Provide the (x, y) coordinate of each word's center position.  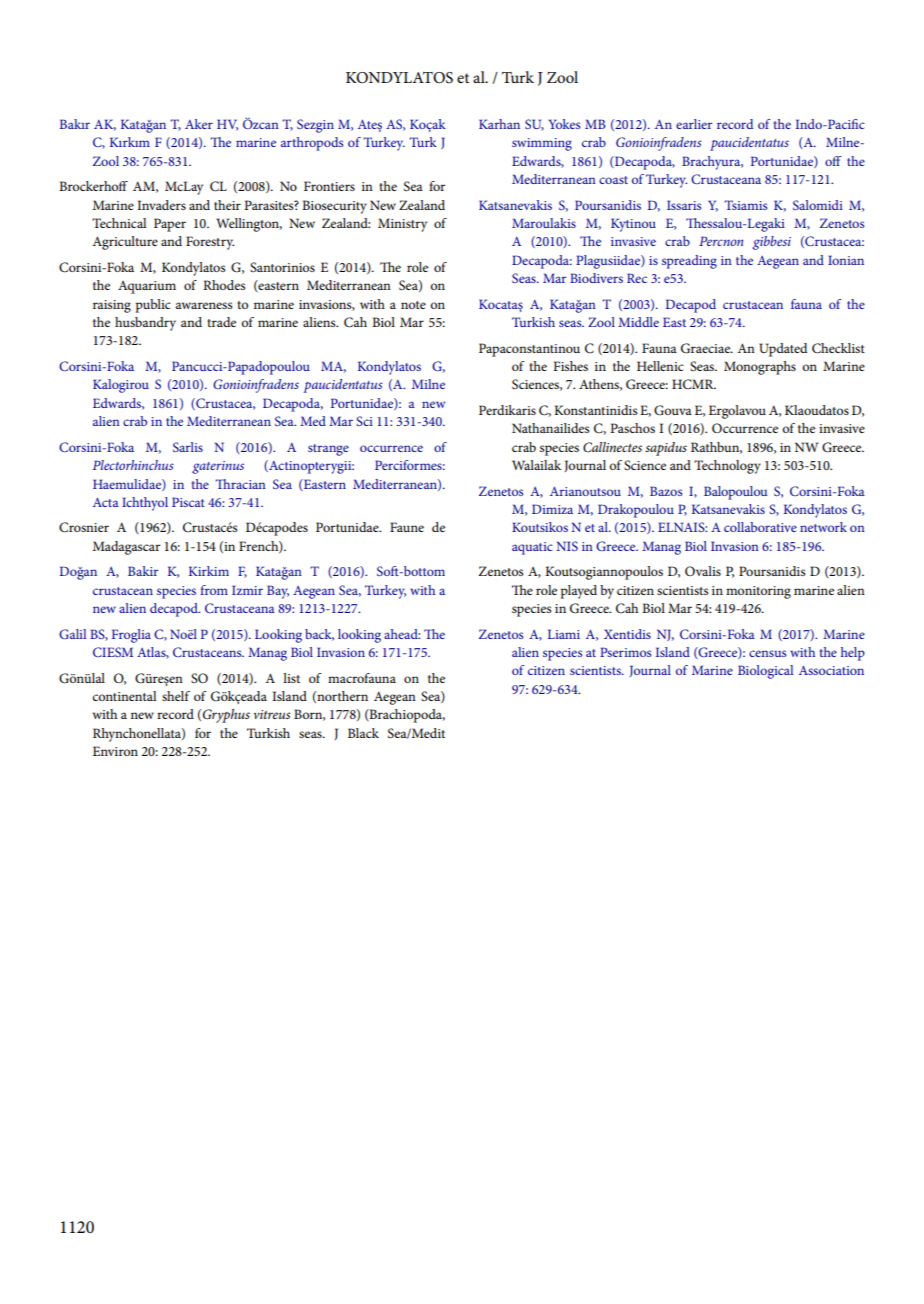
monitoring (758, 592)
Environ (115, 751)
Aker (199, 124)
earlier (694, 124)
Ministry (402, 225)
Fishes (570, 366)
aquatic (532, 548)
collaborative (760, 527)
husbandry (145, 324)
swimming (542, 144)
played (578, 592)
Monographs (760, 368)
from (214, 590)
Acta (106, 502)
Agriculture (125, 243)
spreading (689, 262)
